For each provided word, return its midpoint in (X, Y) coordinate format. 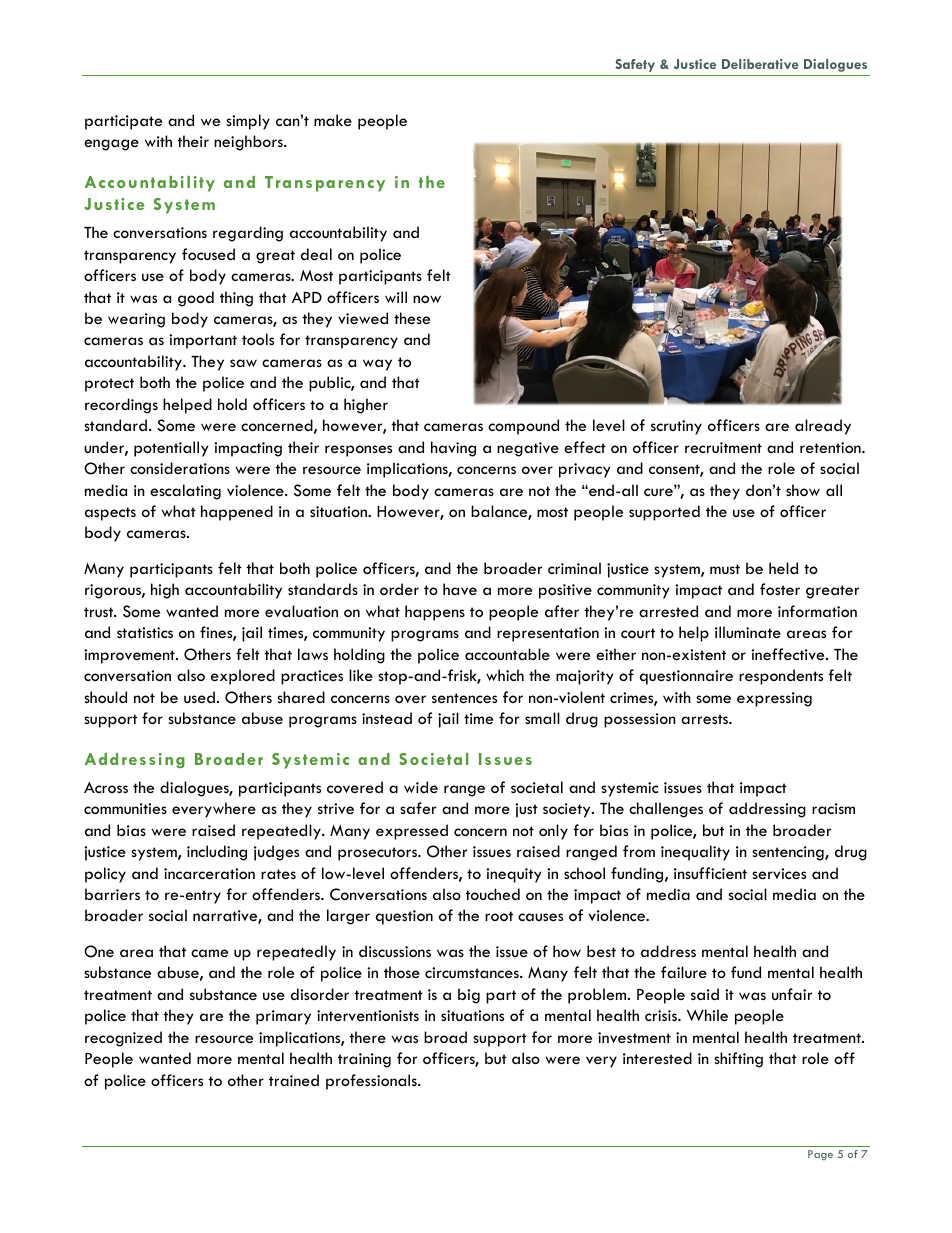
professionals (372, 1082)
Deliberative (760, 64)
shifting (738, 1060)
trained (294, 1080)
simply (248, 122)
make (333, 120)
